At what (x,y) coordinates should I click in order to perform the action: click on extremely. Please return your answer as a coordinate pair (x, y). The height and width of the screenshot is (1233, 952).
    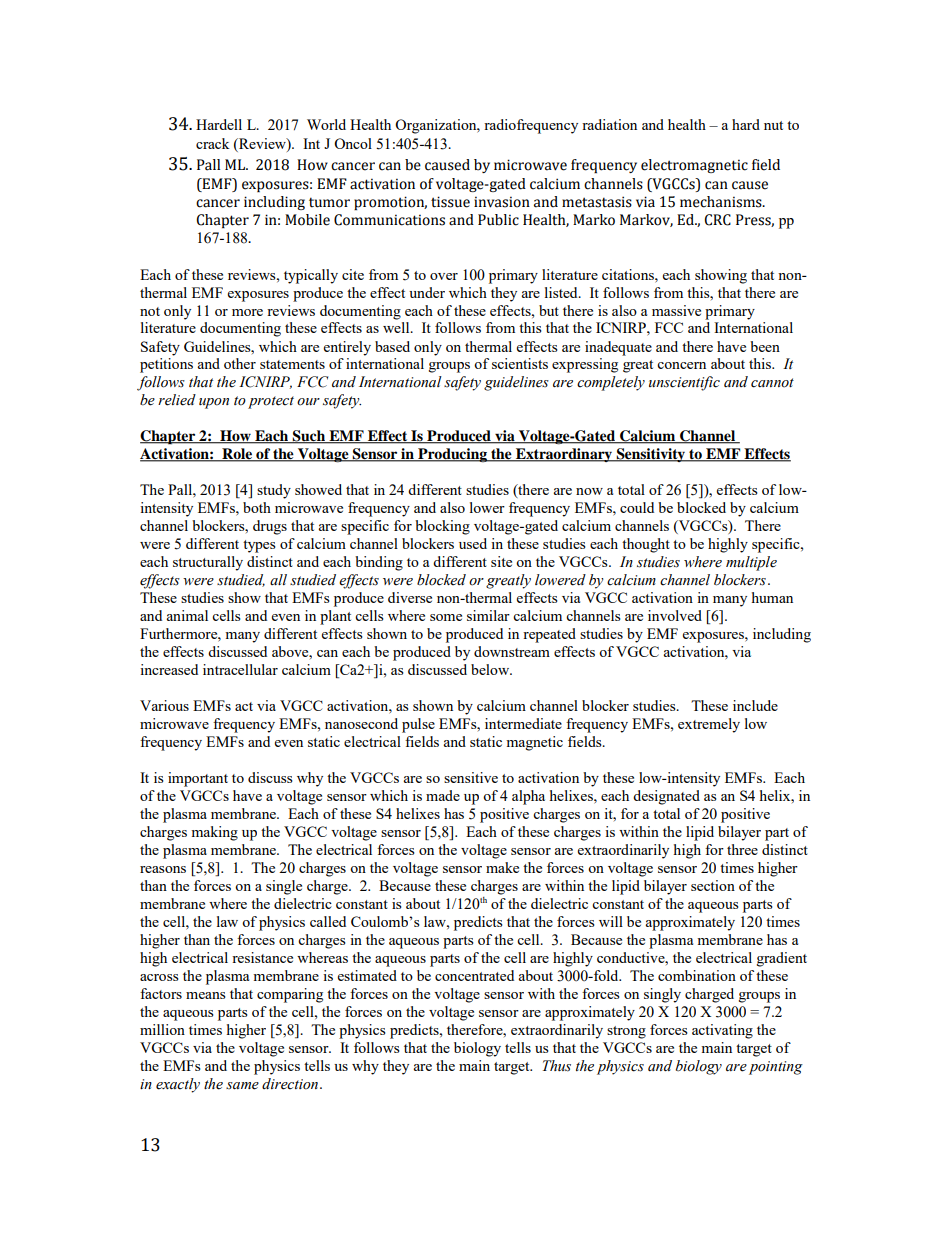
    Looking at the image, I should click on (709, 725).
